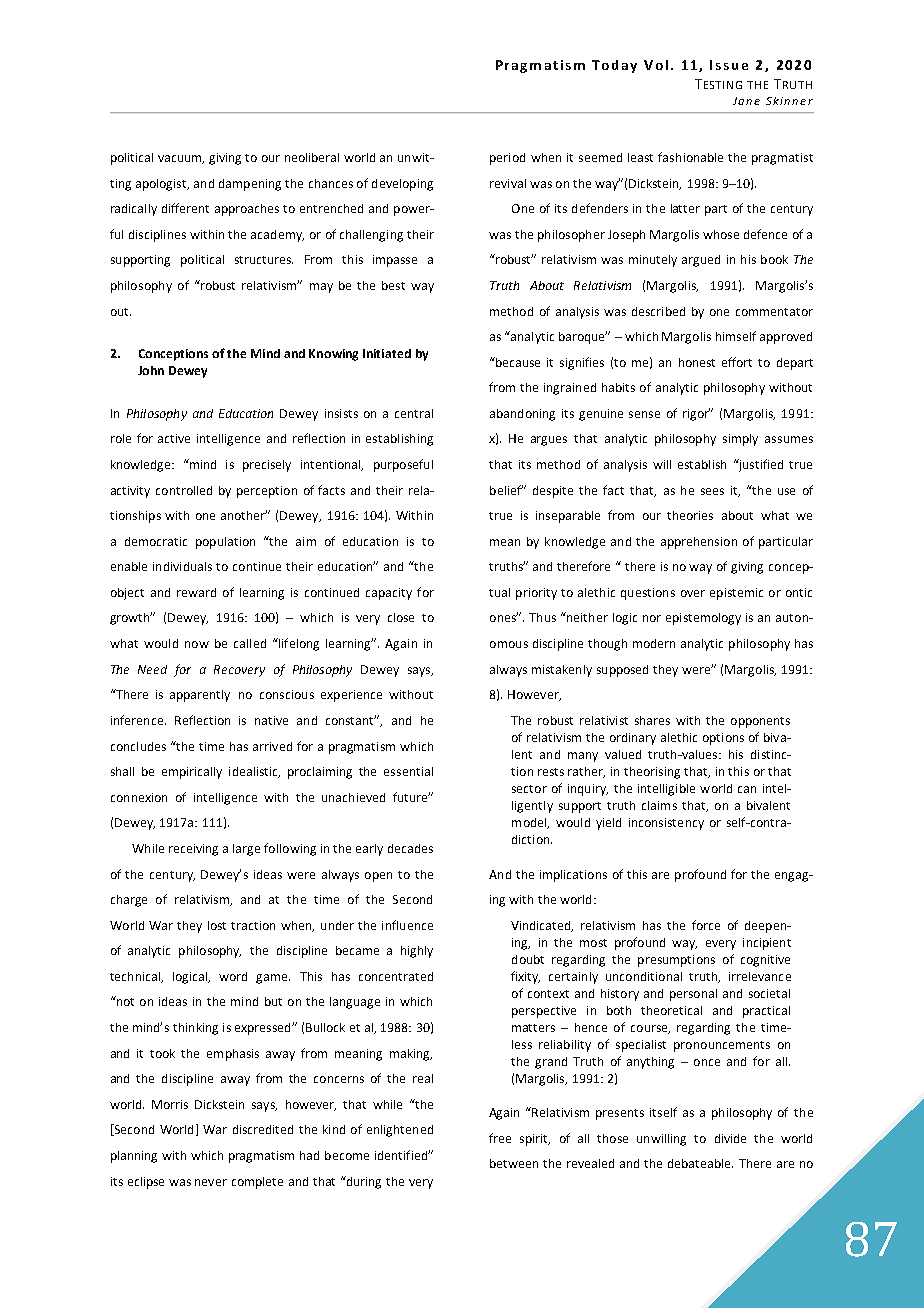  Describe the element at coordinates (666, 824) in the image. I see `inconsistency` at that location.
